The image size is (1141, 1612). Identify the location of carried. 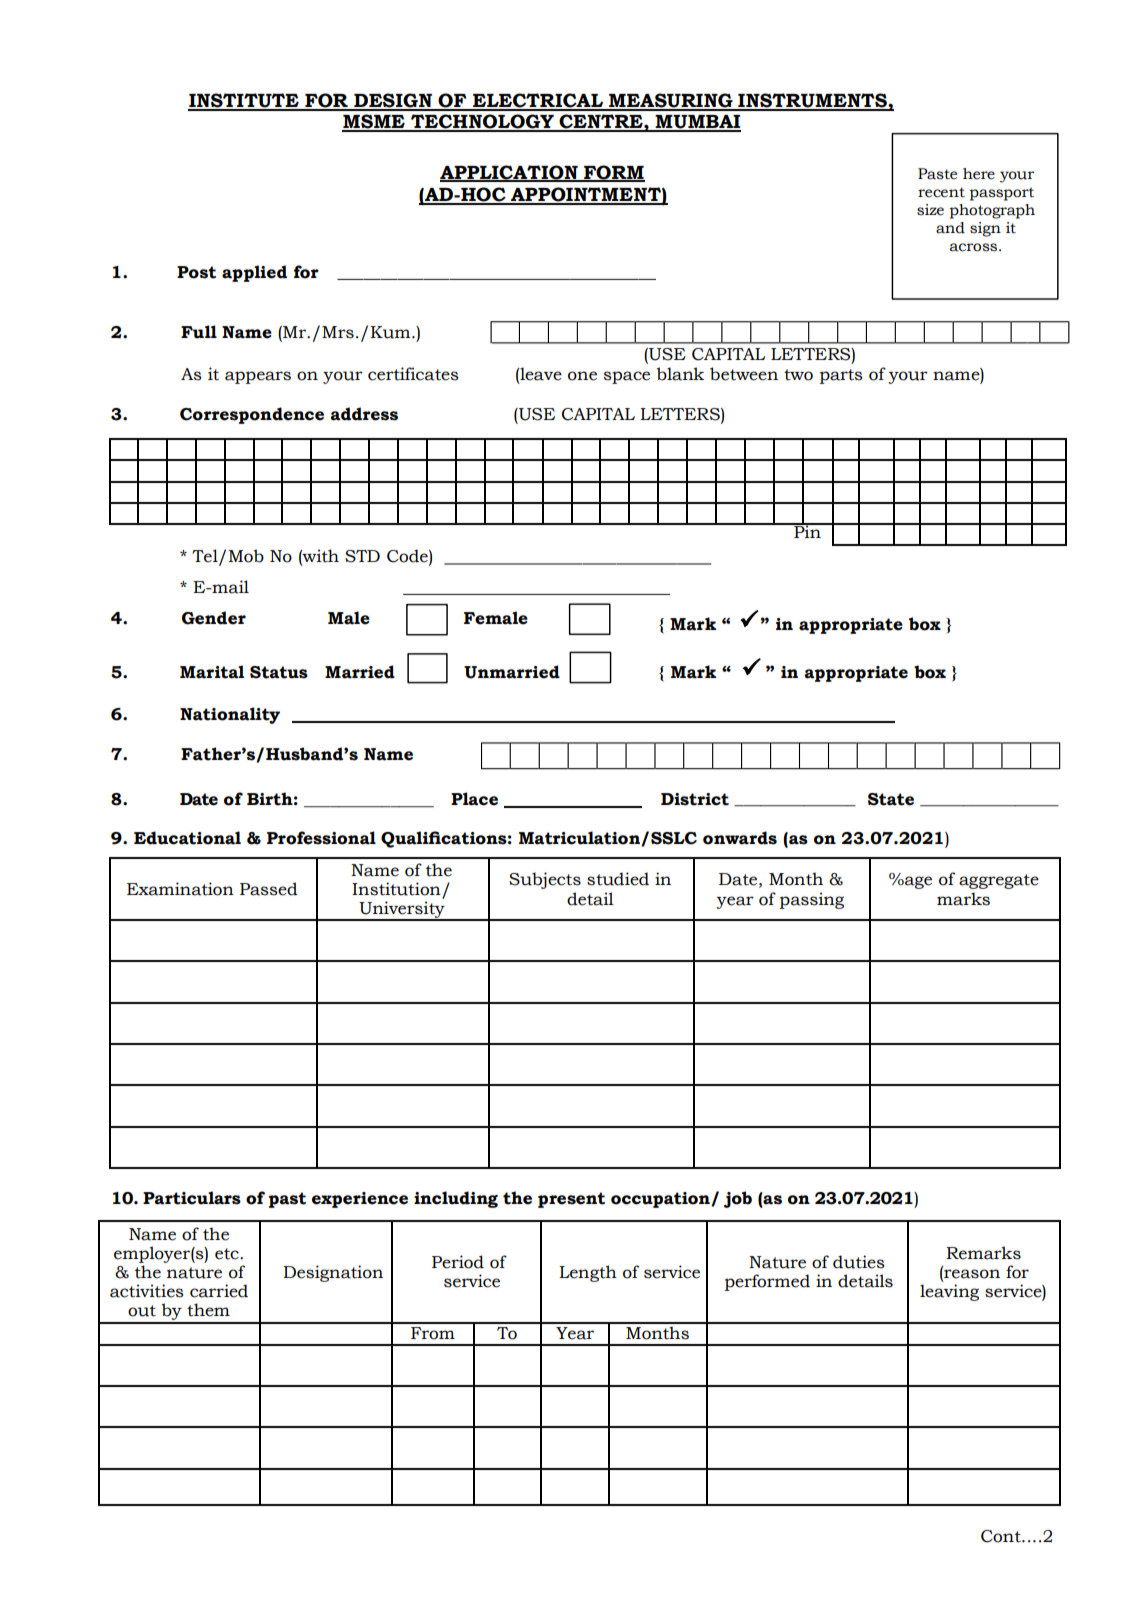
(219, 1291).
